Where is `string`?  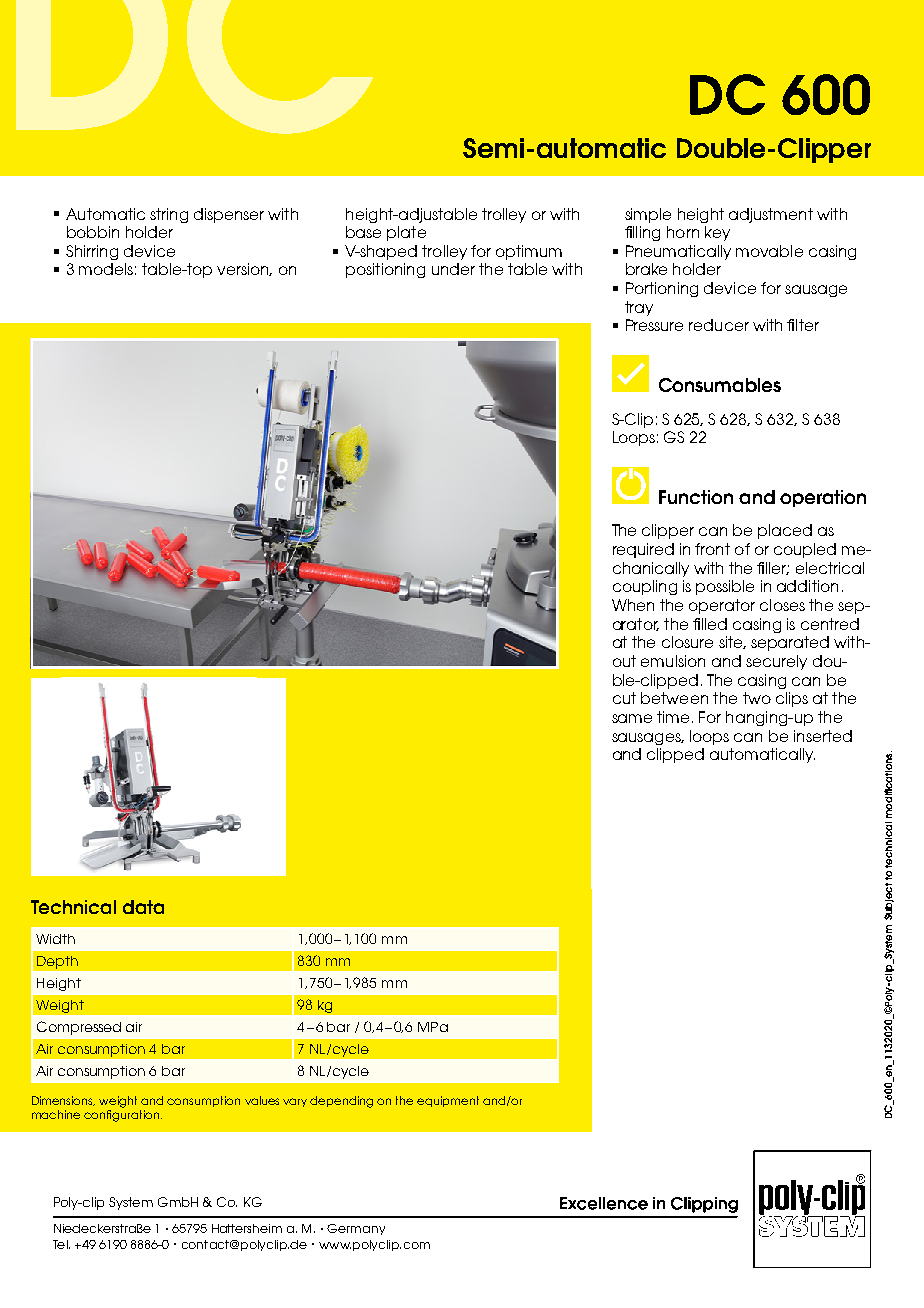
string is located at coordinates (169, 215).
